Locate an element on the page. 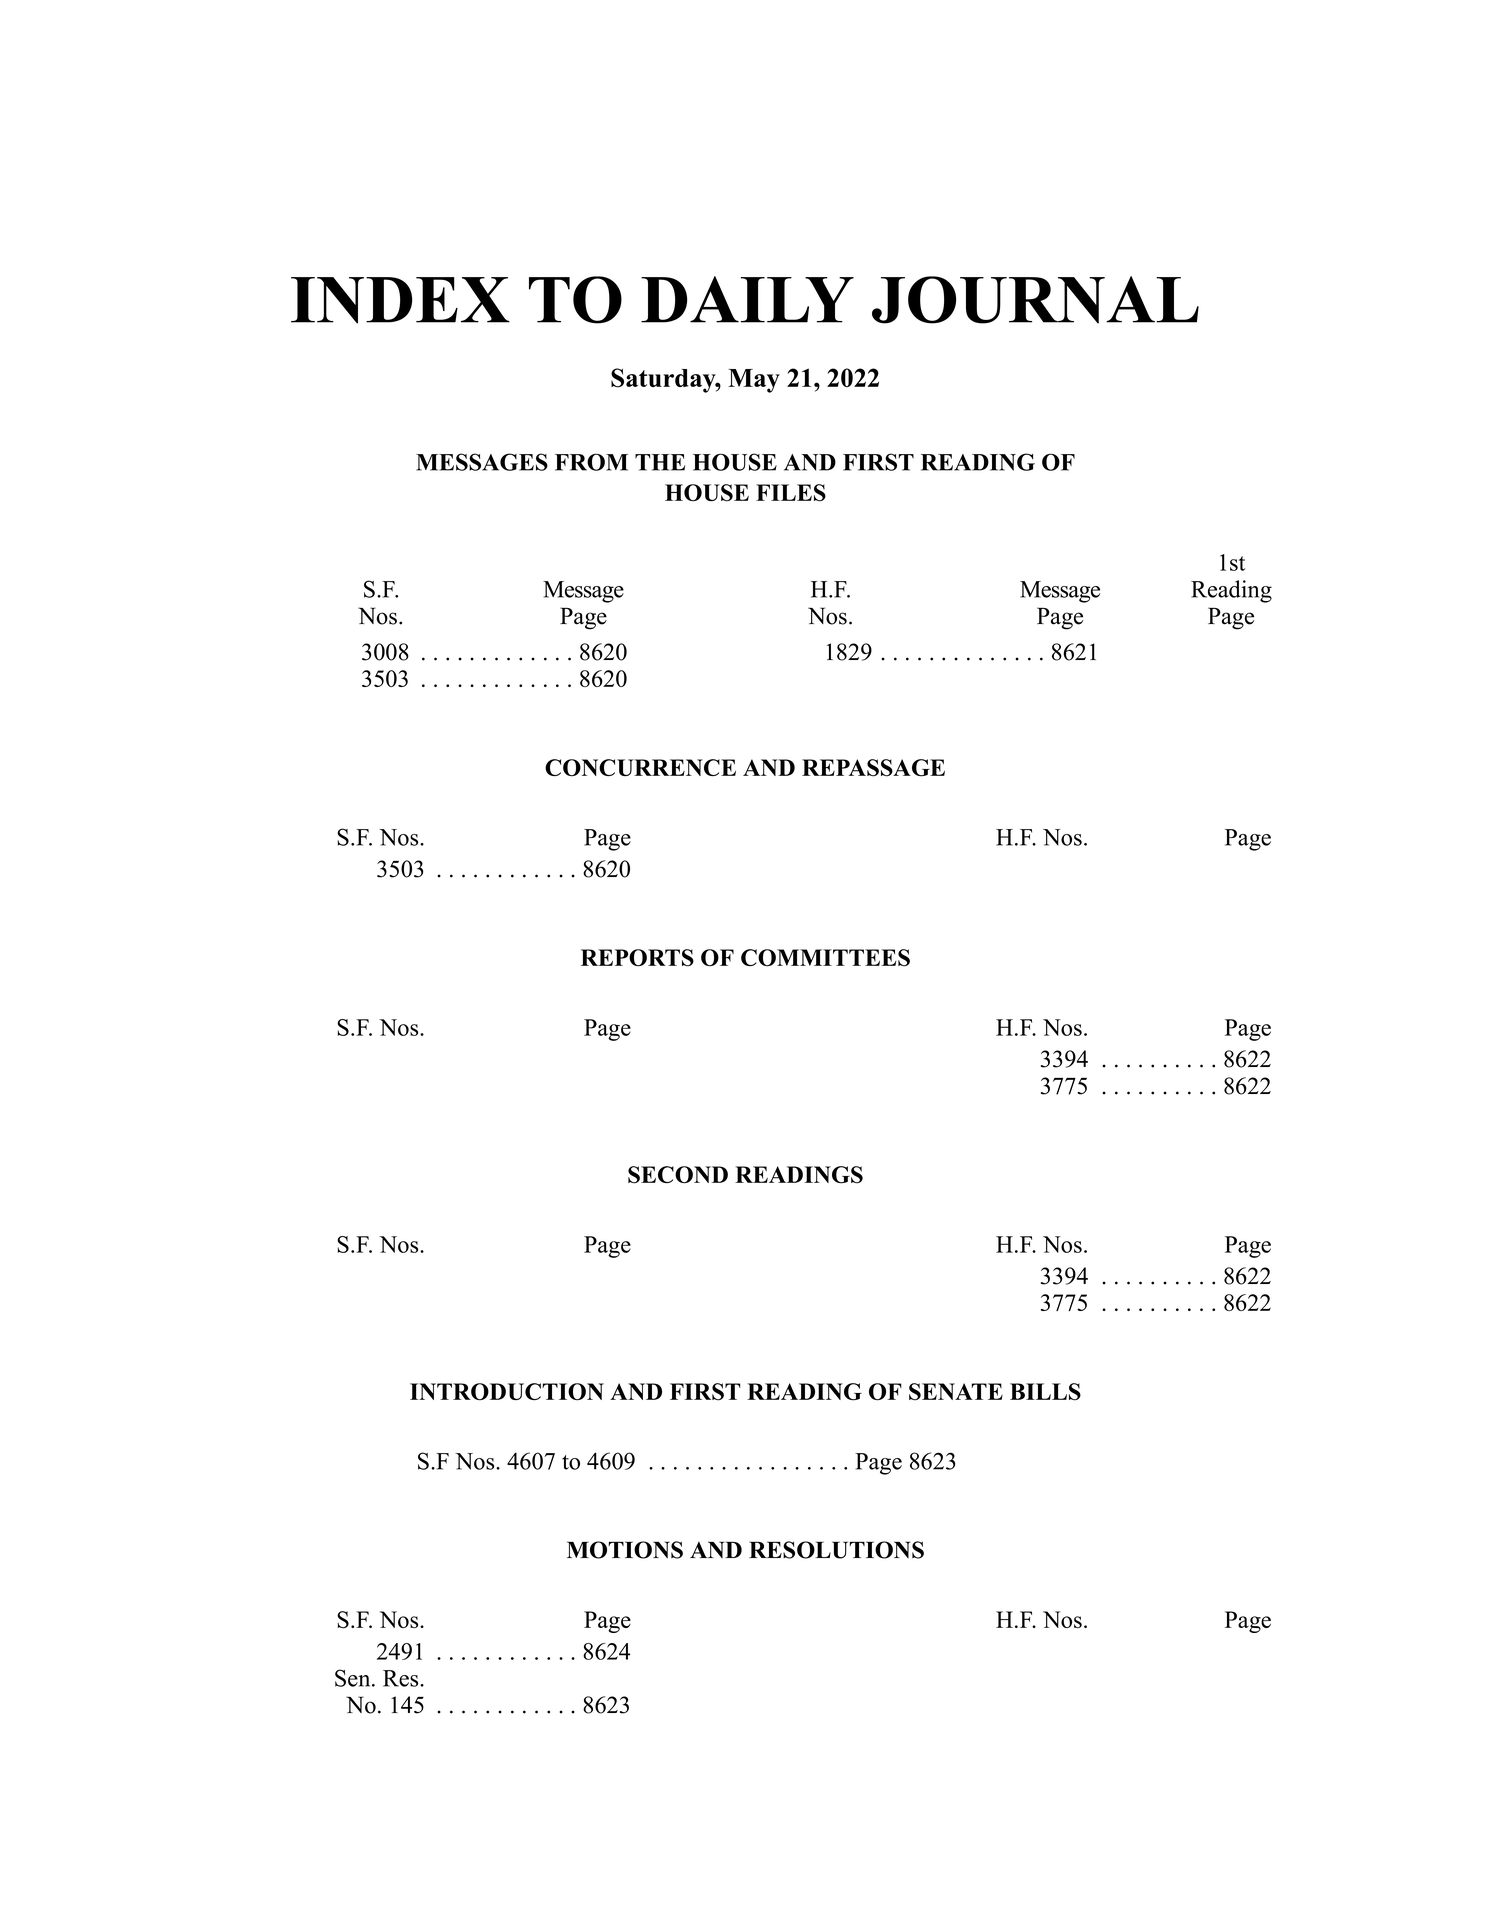 This document has width=1491, height=1929. FILES is located at coordinates (791, 493).
